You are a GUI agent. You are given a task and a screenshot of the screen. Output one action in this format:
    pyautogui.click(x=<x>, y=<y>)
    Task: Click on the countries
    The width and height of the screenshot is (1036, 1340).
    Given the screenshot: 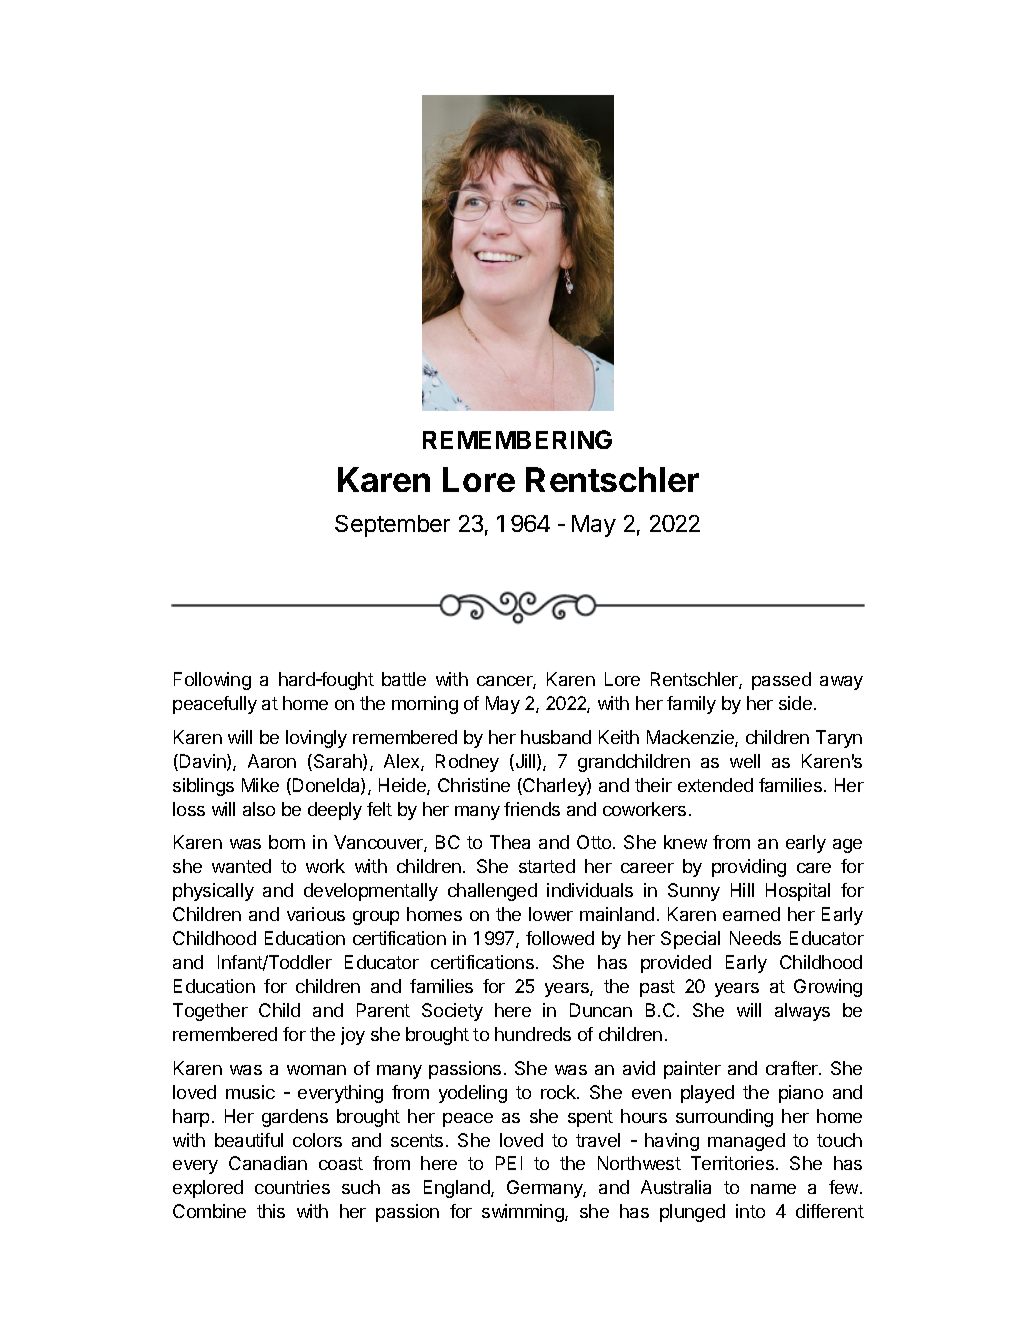 What is the action you would take?
    pyautogui.click(x=292, y=1187)
